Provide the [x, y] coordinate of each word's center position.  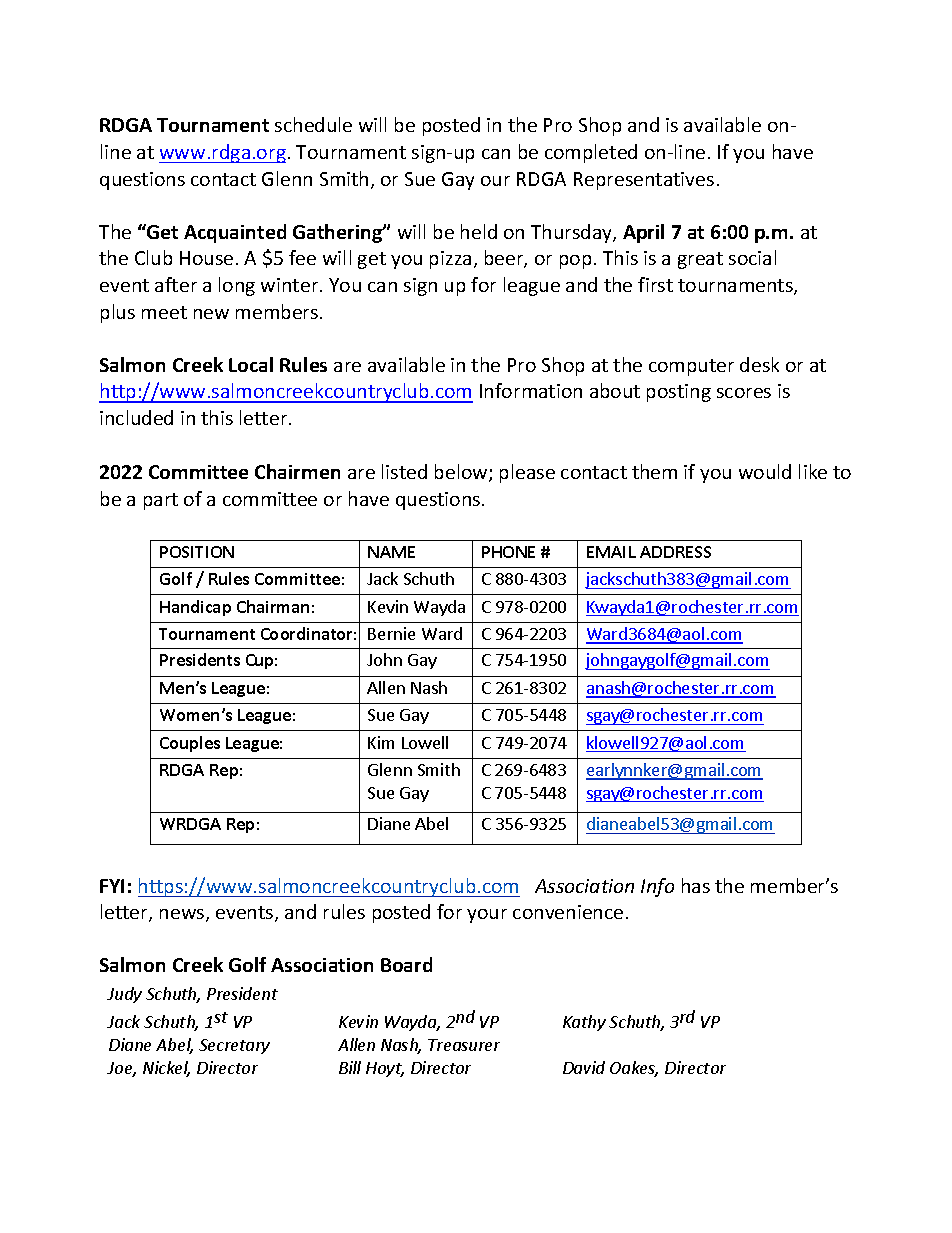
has [696, 885]
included [136, 417]
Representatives [644, 181]
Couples [190, 744]
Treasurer [464, 1045]
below [462, 473]
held [479, 231]
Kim [381, 742]
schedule [313, 124]
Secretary [234, 1046]
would [765, 471]
